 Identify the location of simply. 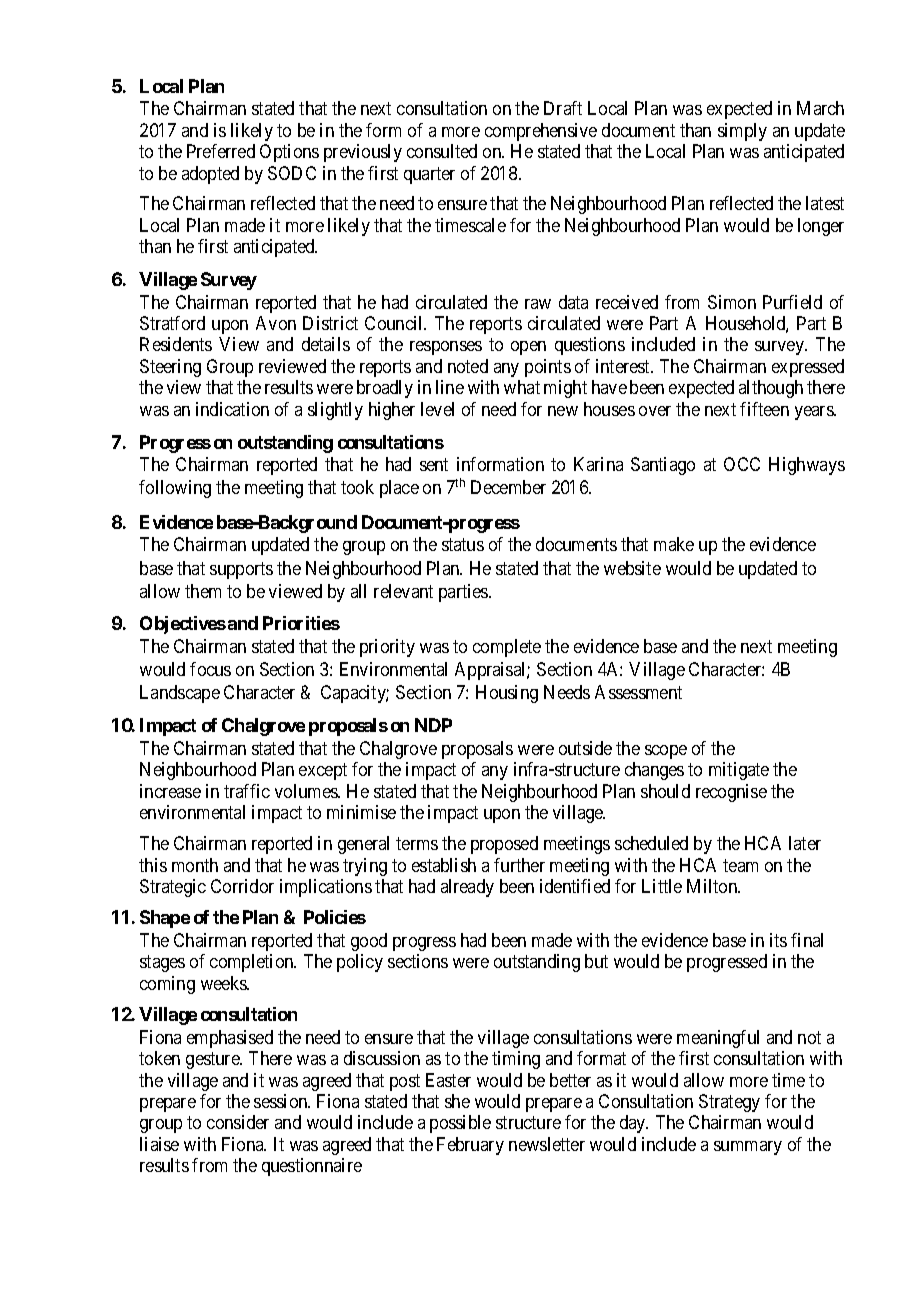
(742, 132).
